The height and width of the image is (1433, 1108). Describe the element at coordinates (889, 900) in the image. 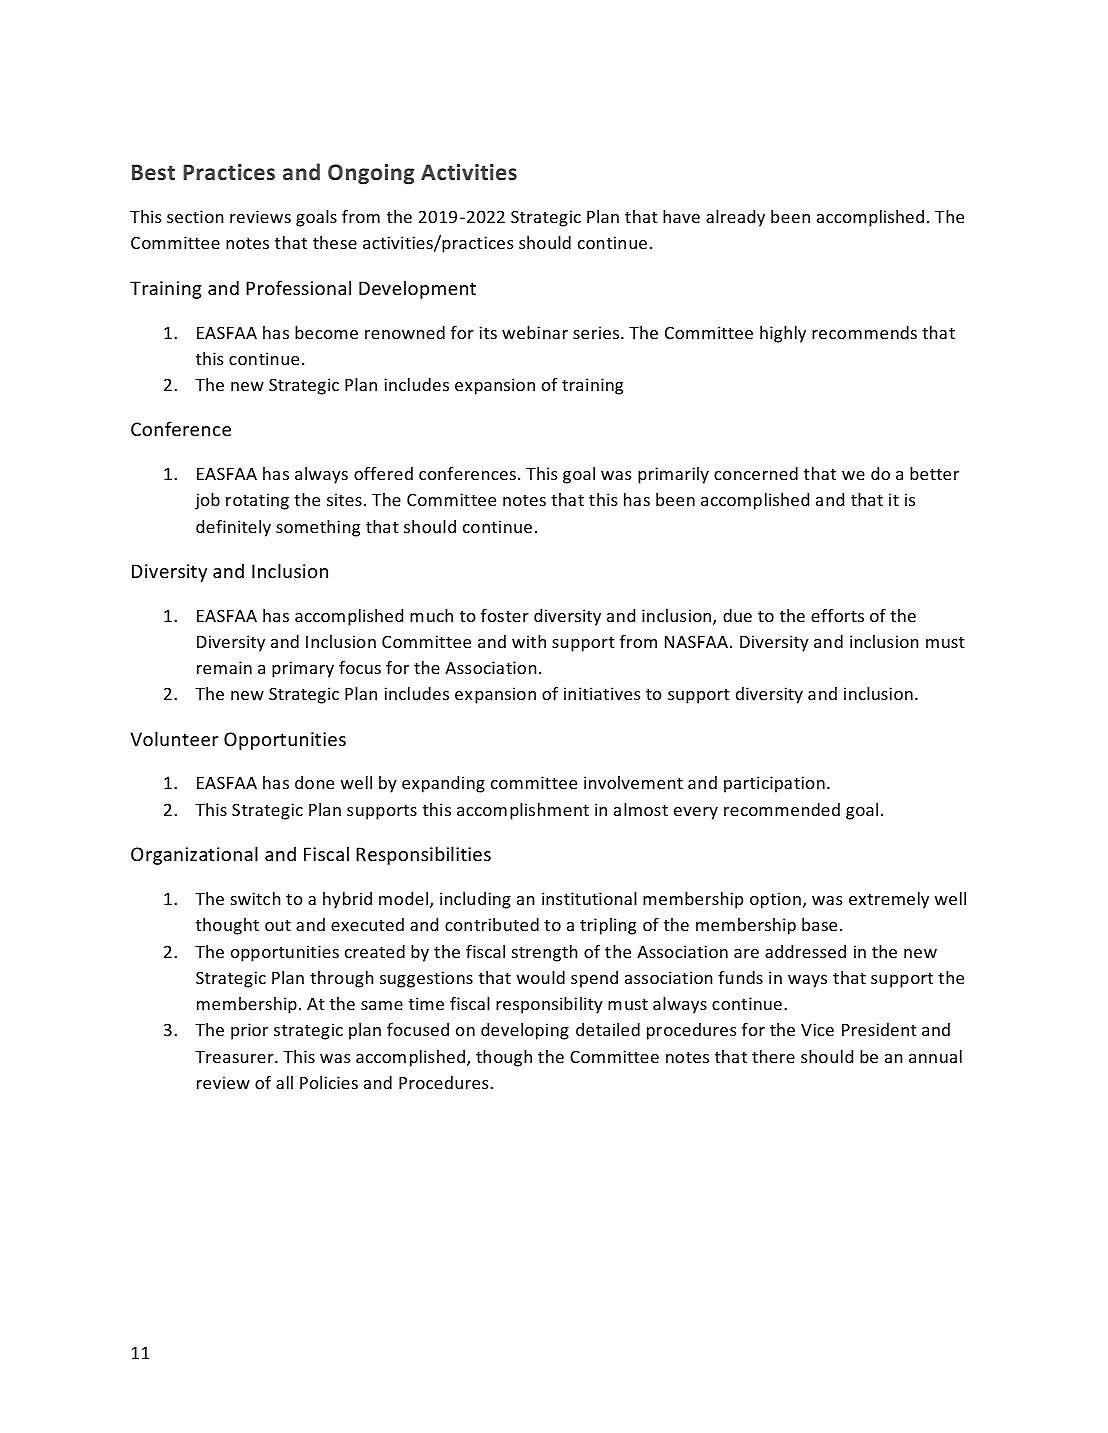

I see `extremely` at that location.
